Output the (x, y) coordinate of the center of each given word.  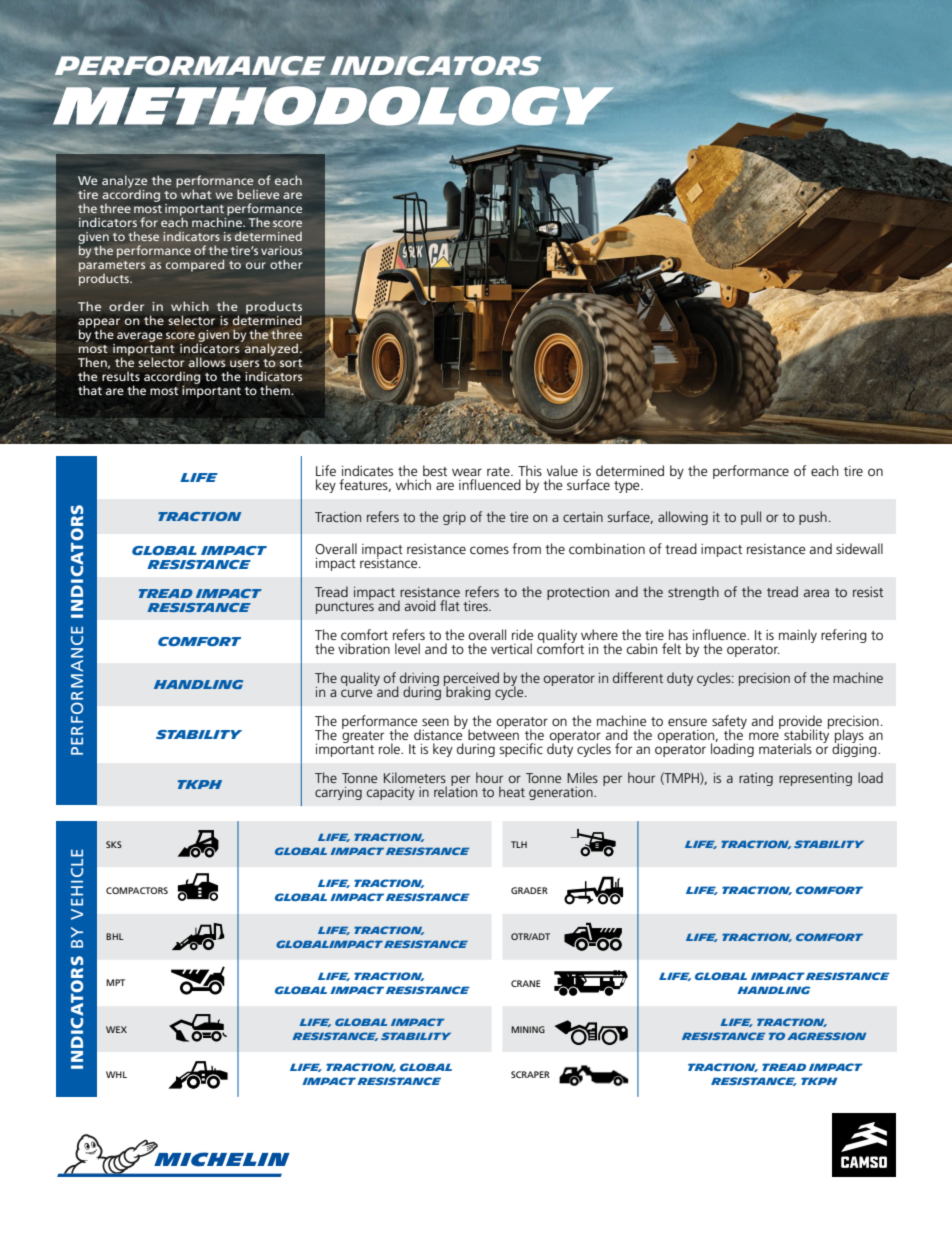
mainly (798, 636)
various (281, 250)
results (121, 376)
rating (756, 779)
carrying (338, 793)
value (562, 470)
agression (826, 1036)
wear (467, 472)
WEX (116, 1029)
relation (455, 790)
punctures (345, 606)
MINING (528, 1029)
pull (751, 518)
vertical (511, 648)
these (143, 236)
